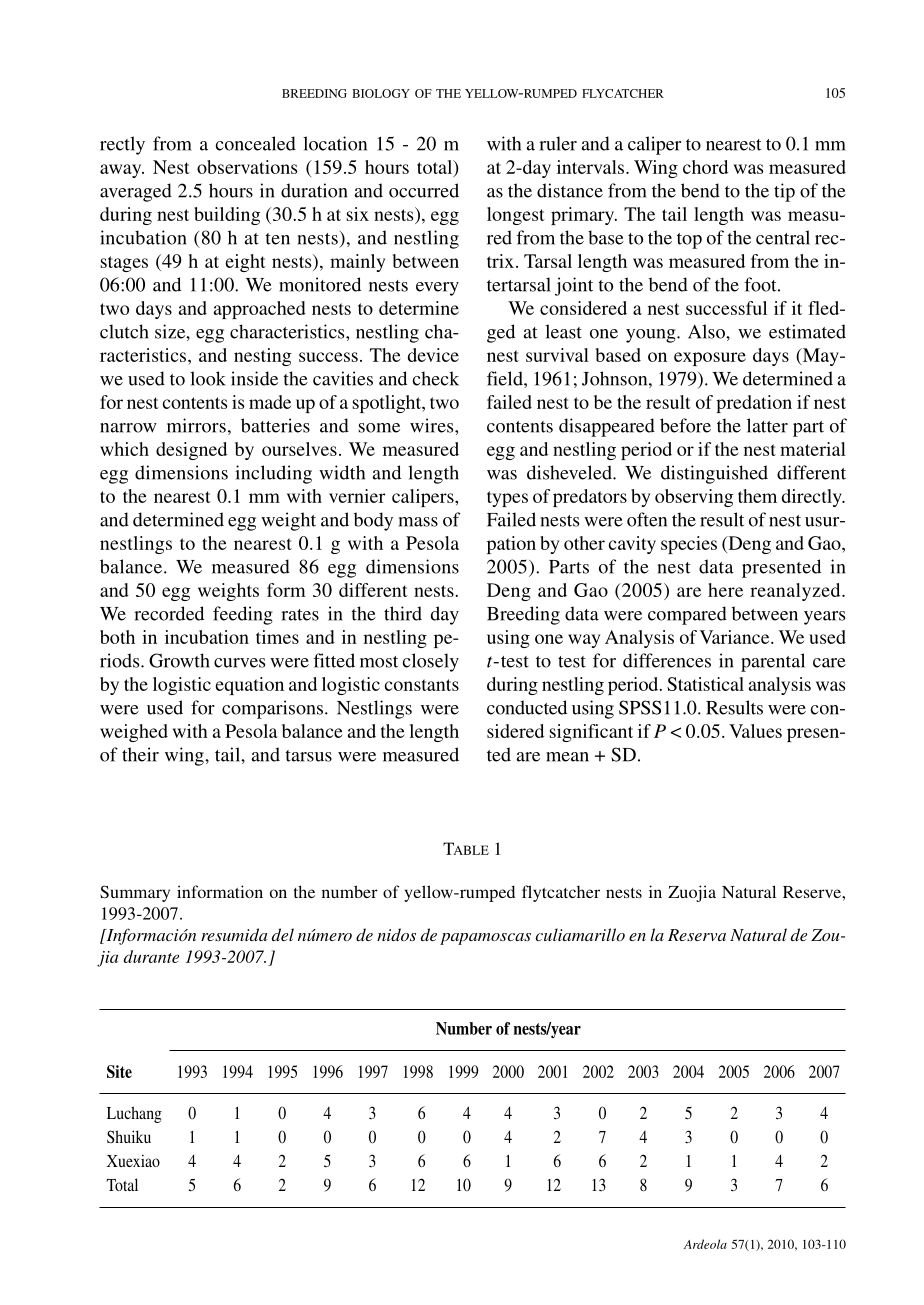  I want to click on ruler, so click(558, 143).
